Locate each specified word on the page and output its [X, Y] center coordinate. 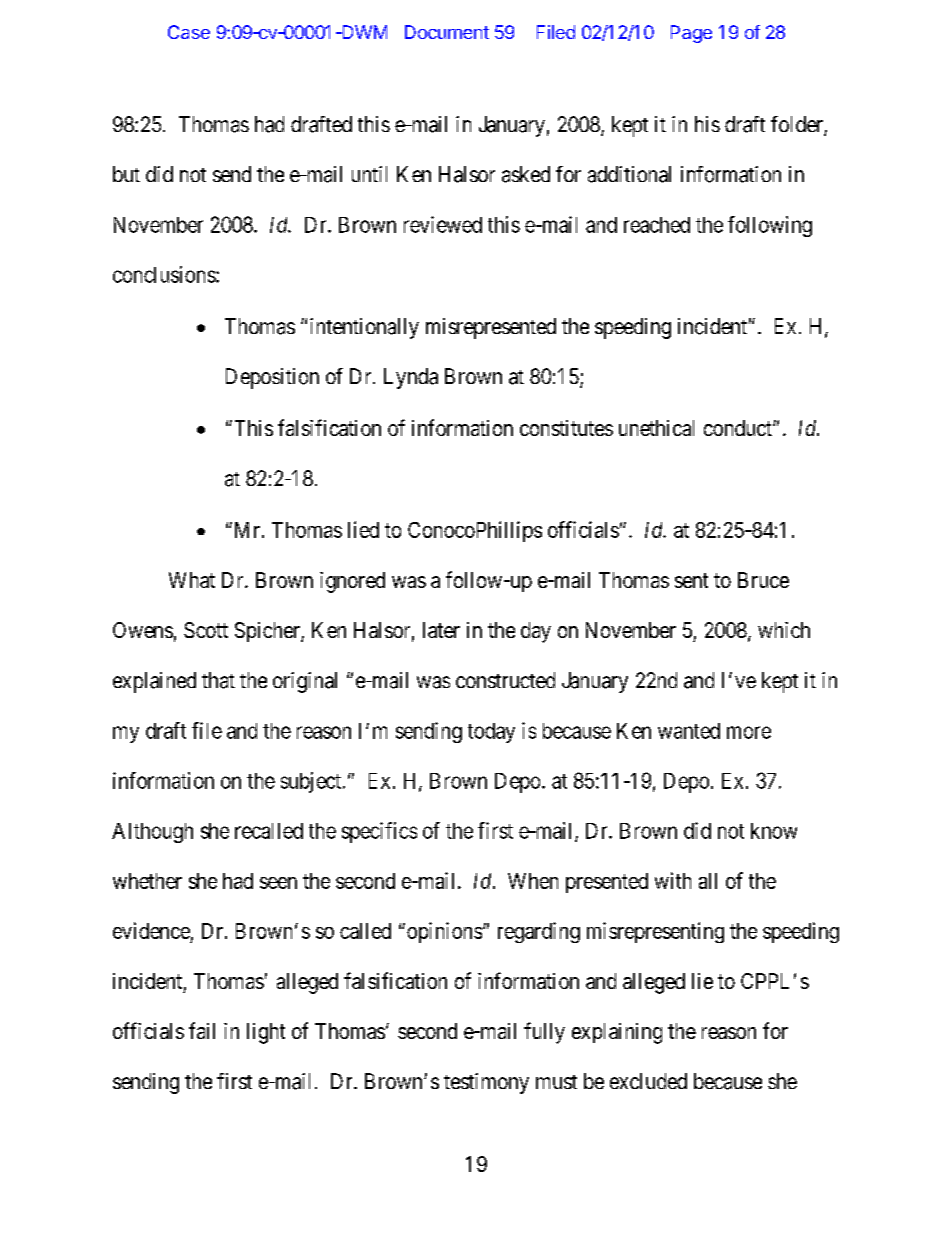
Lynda [411, 378]
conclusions [164, 274]
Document [447, 32]
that [218, 680]
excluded [648, 1081]
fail [202, 1030]
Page [691, 34]
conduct [739, 428]
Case [189, 32]
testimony [486, 1083]
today [491, 733]
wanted [689, 731]
